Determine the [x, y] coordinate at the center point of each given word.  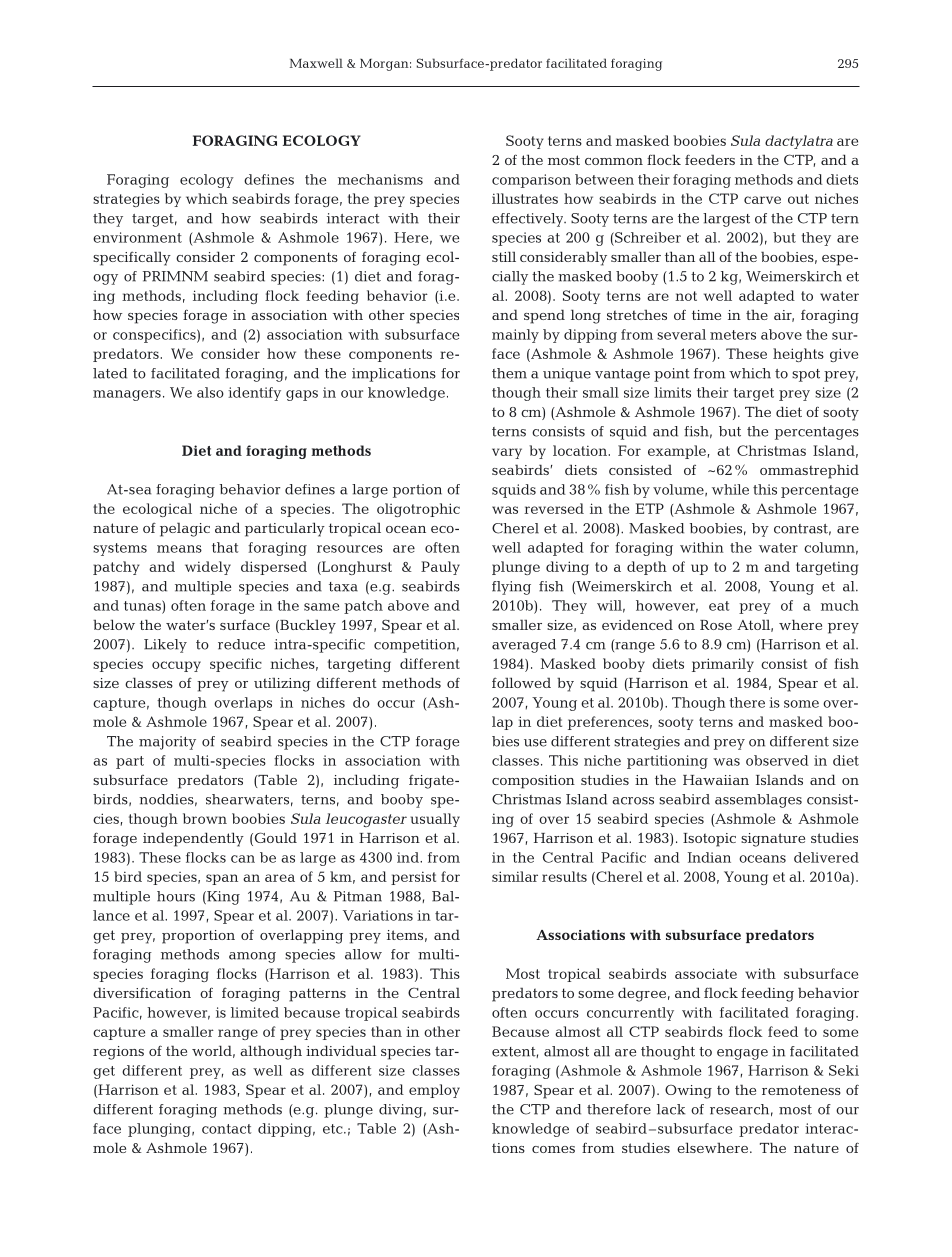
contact [226, 1129]
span [222, 879]
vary [507, 453]
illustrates [525, 198]
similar [515, 876]
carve [762, 200]
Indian [709, 857]
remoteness [801, 1090]
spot [806, 375]
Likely [165, 646]
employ [434, 1091]
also [210, 392]
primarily [723, 665]
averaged [524, 646]
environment [137, 237]
